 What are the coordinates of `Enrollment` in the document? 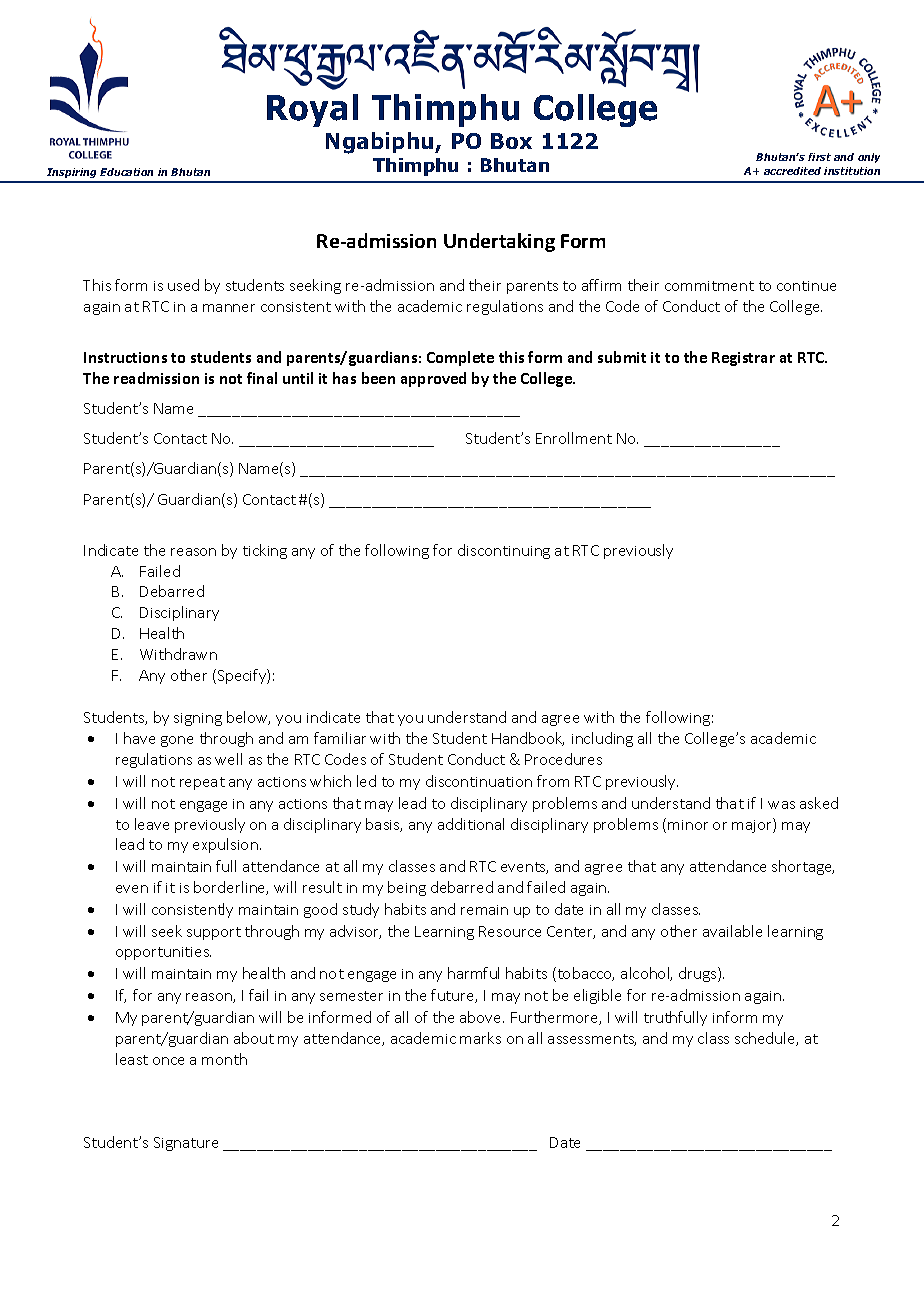 It's located at (574, 438).
